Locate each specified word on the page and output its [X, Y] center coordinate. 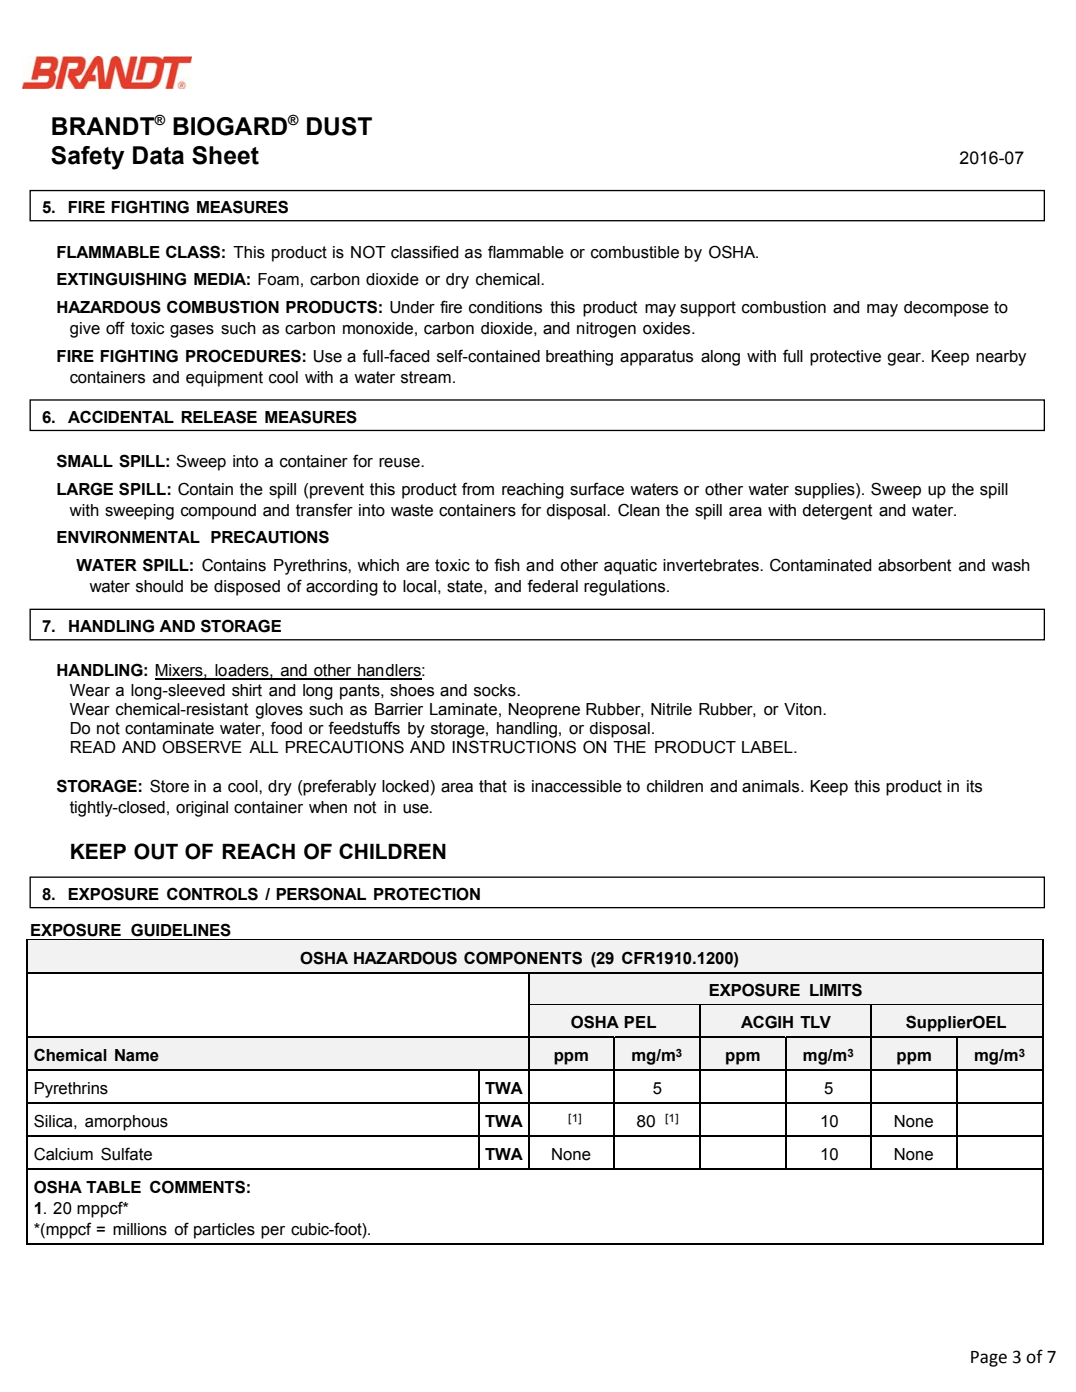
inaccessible [577, 786]
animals [772, 786]
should [159, 586]
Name [137, 1055]
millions [140, 1229]
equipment [224, 379]
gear [905, 359]
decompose [946, 309]
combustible [635, 252]
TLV [815, 1022]
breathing [579, 358]
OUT [156, 851]
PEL [640, 1022]
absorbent [915, 565]
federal [552, 586]
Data [158, 155]
